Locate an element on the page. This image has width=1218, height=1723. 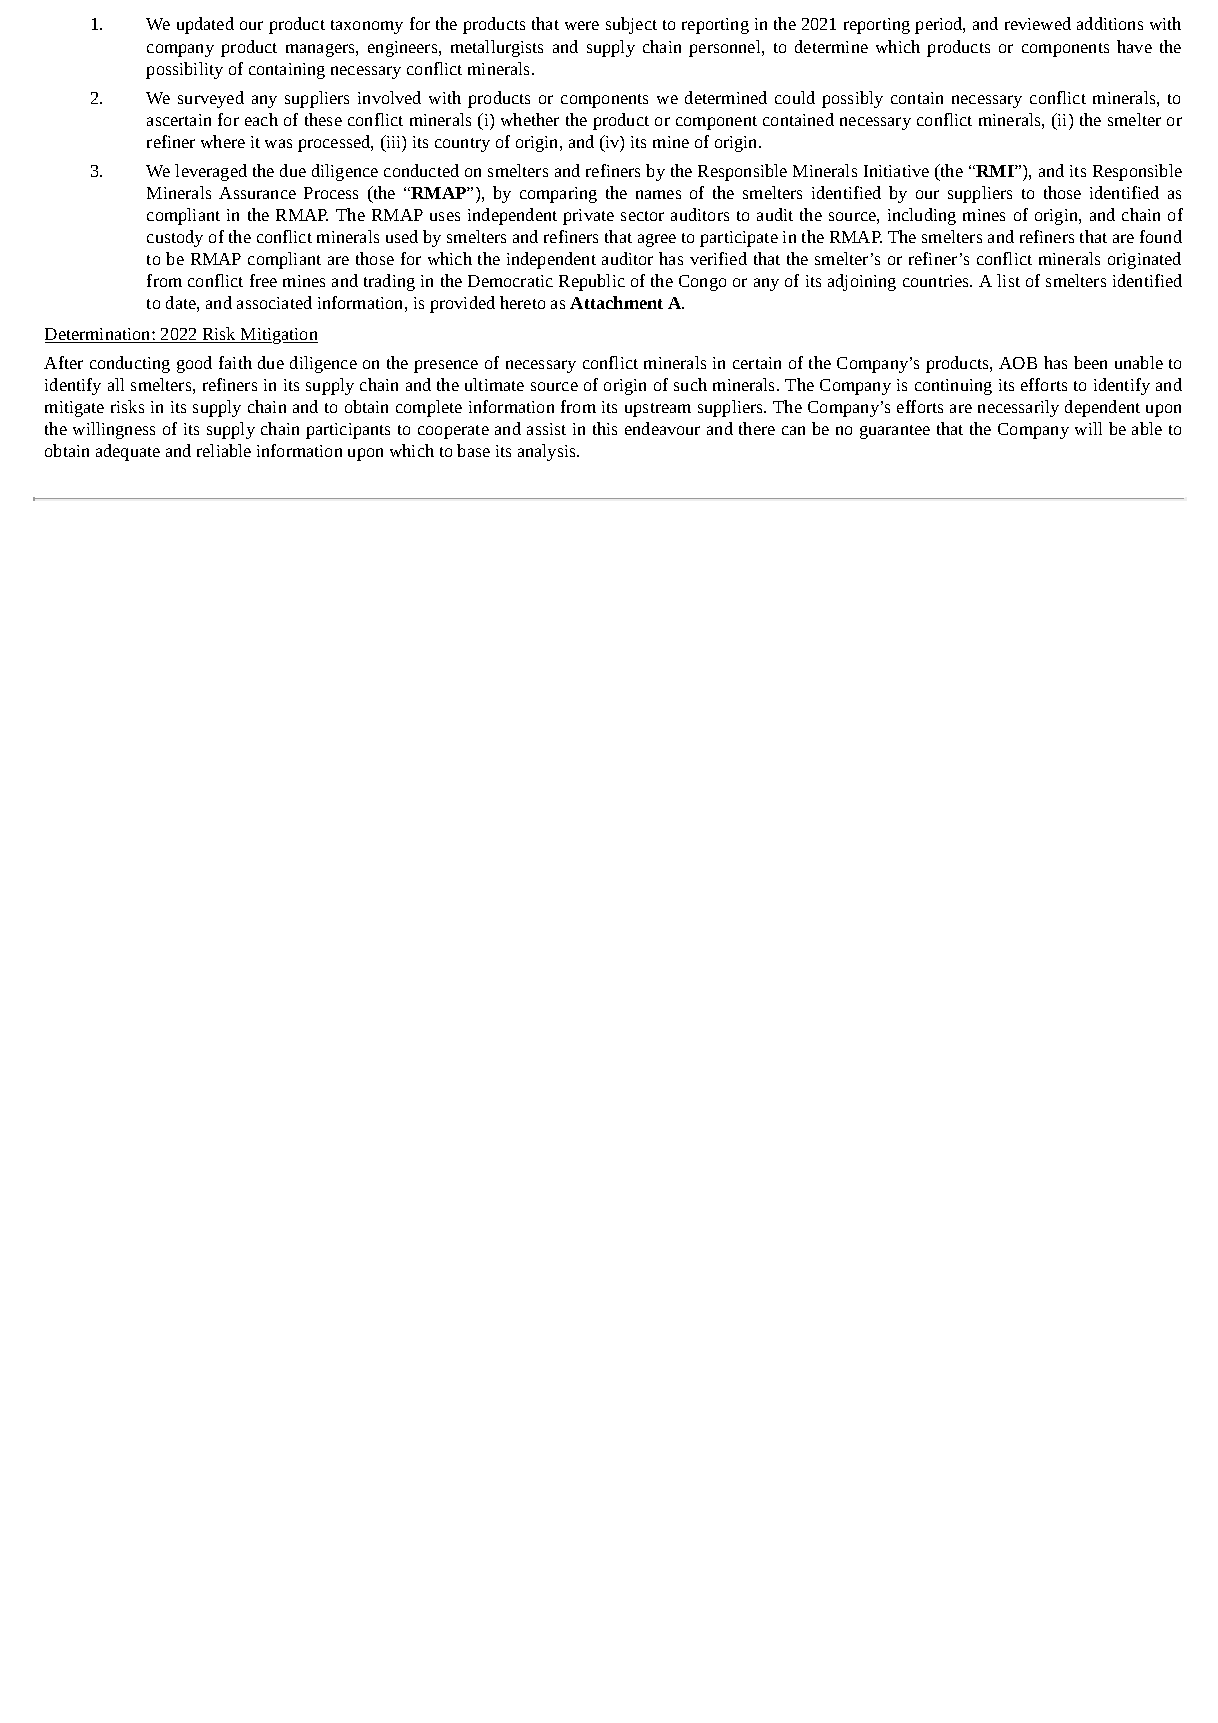
names is located at coordinates (658, 194).
